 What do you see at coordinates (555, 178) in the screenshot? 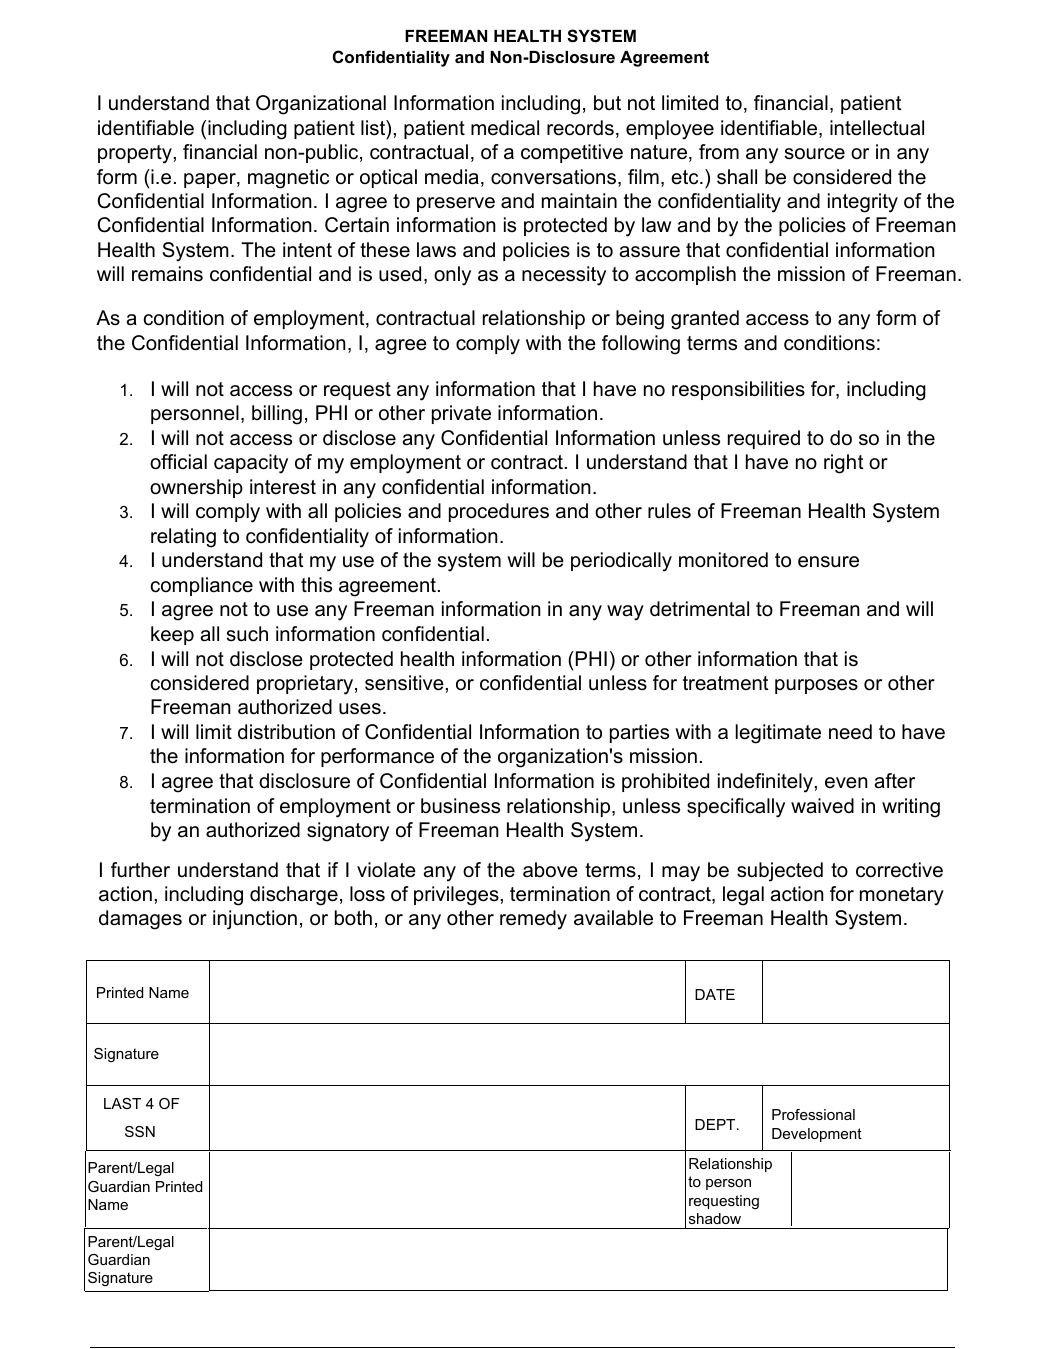
I see `conversations` at bounding box center [555, 178].
